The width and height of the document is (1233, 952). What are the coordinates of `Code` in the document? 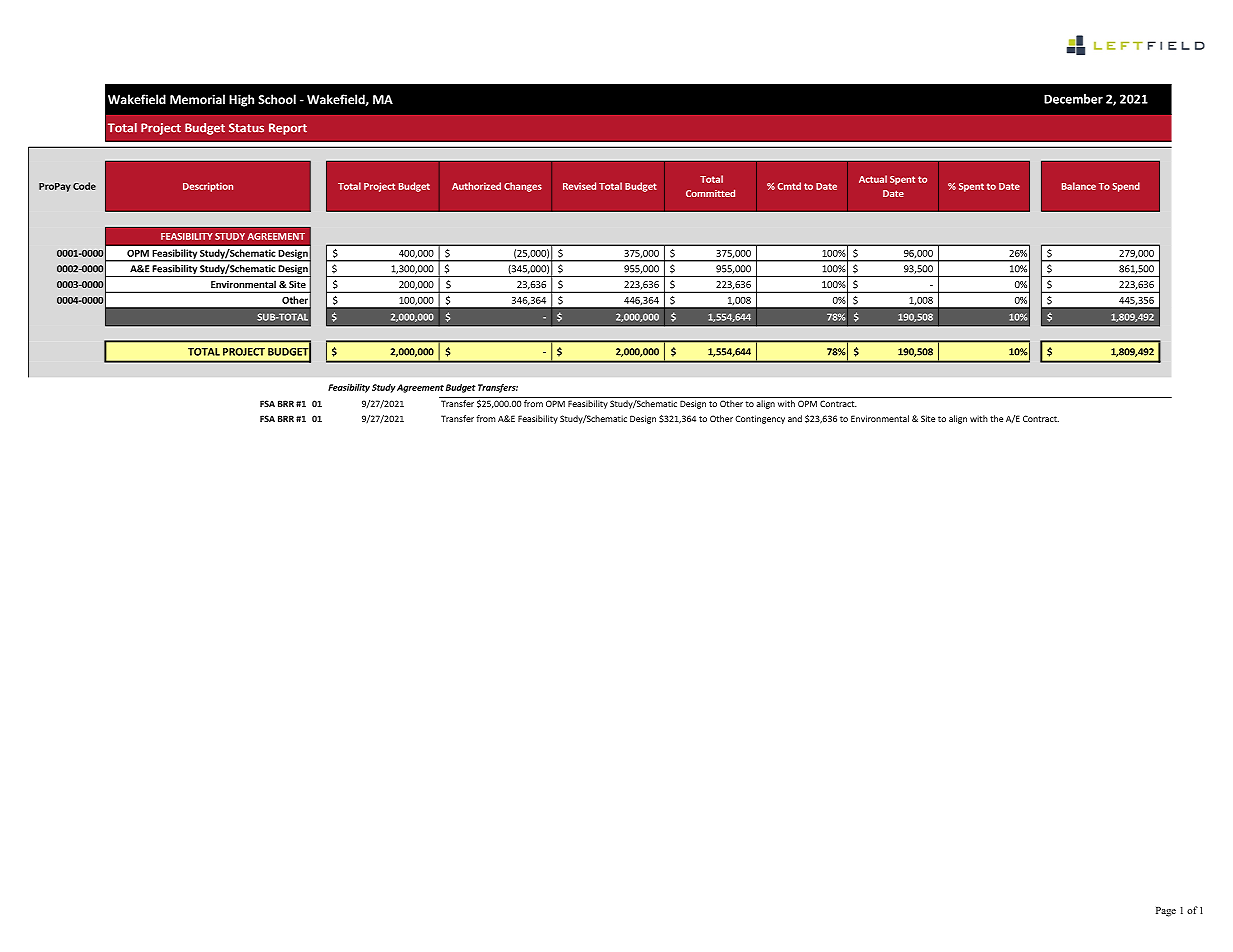 It's located at (84, 186).
